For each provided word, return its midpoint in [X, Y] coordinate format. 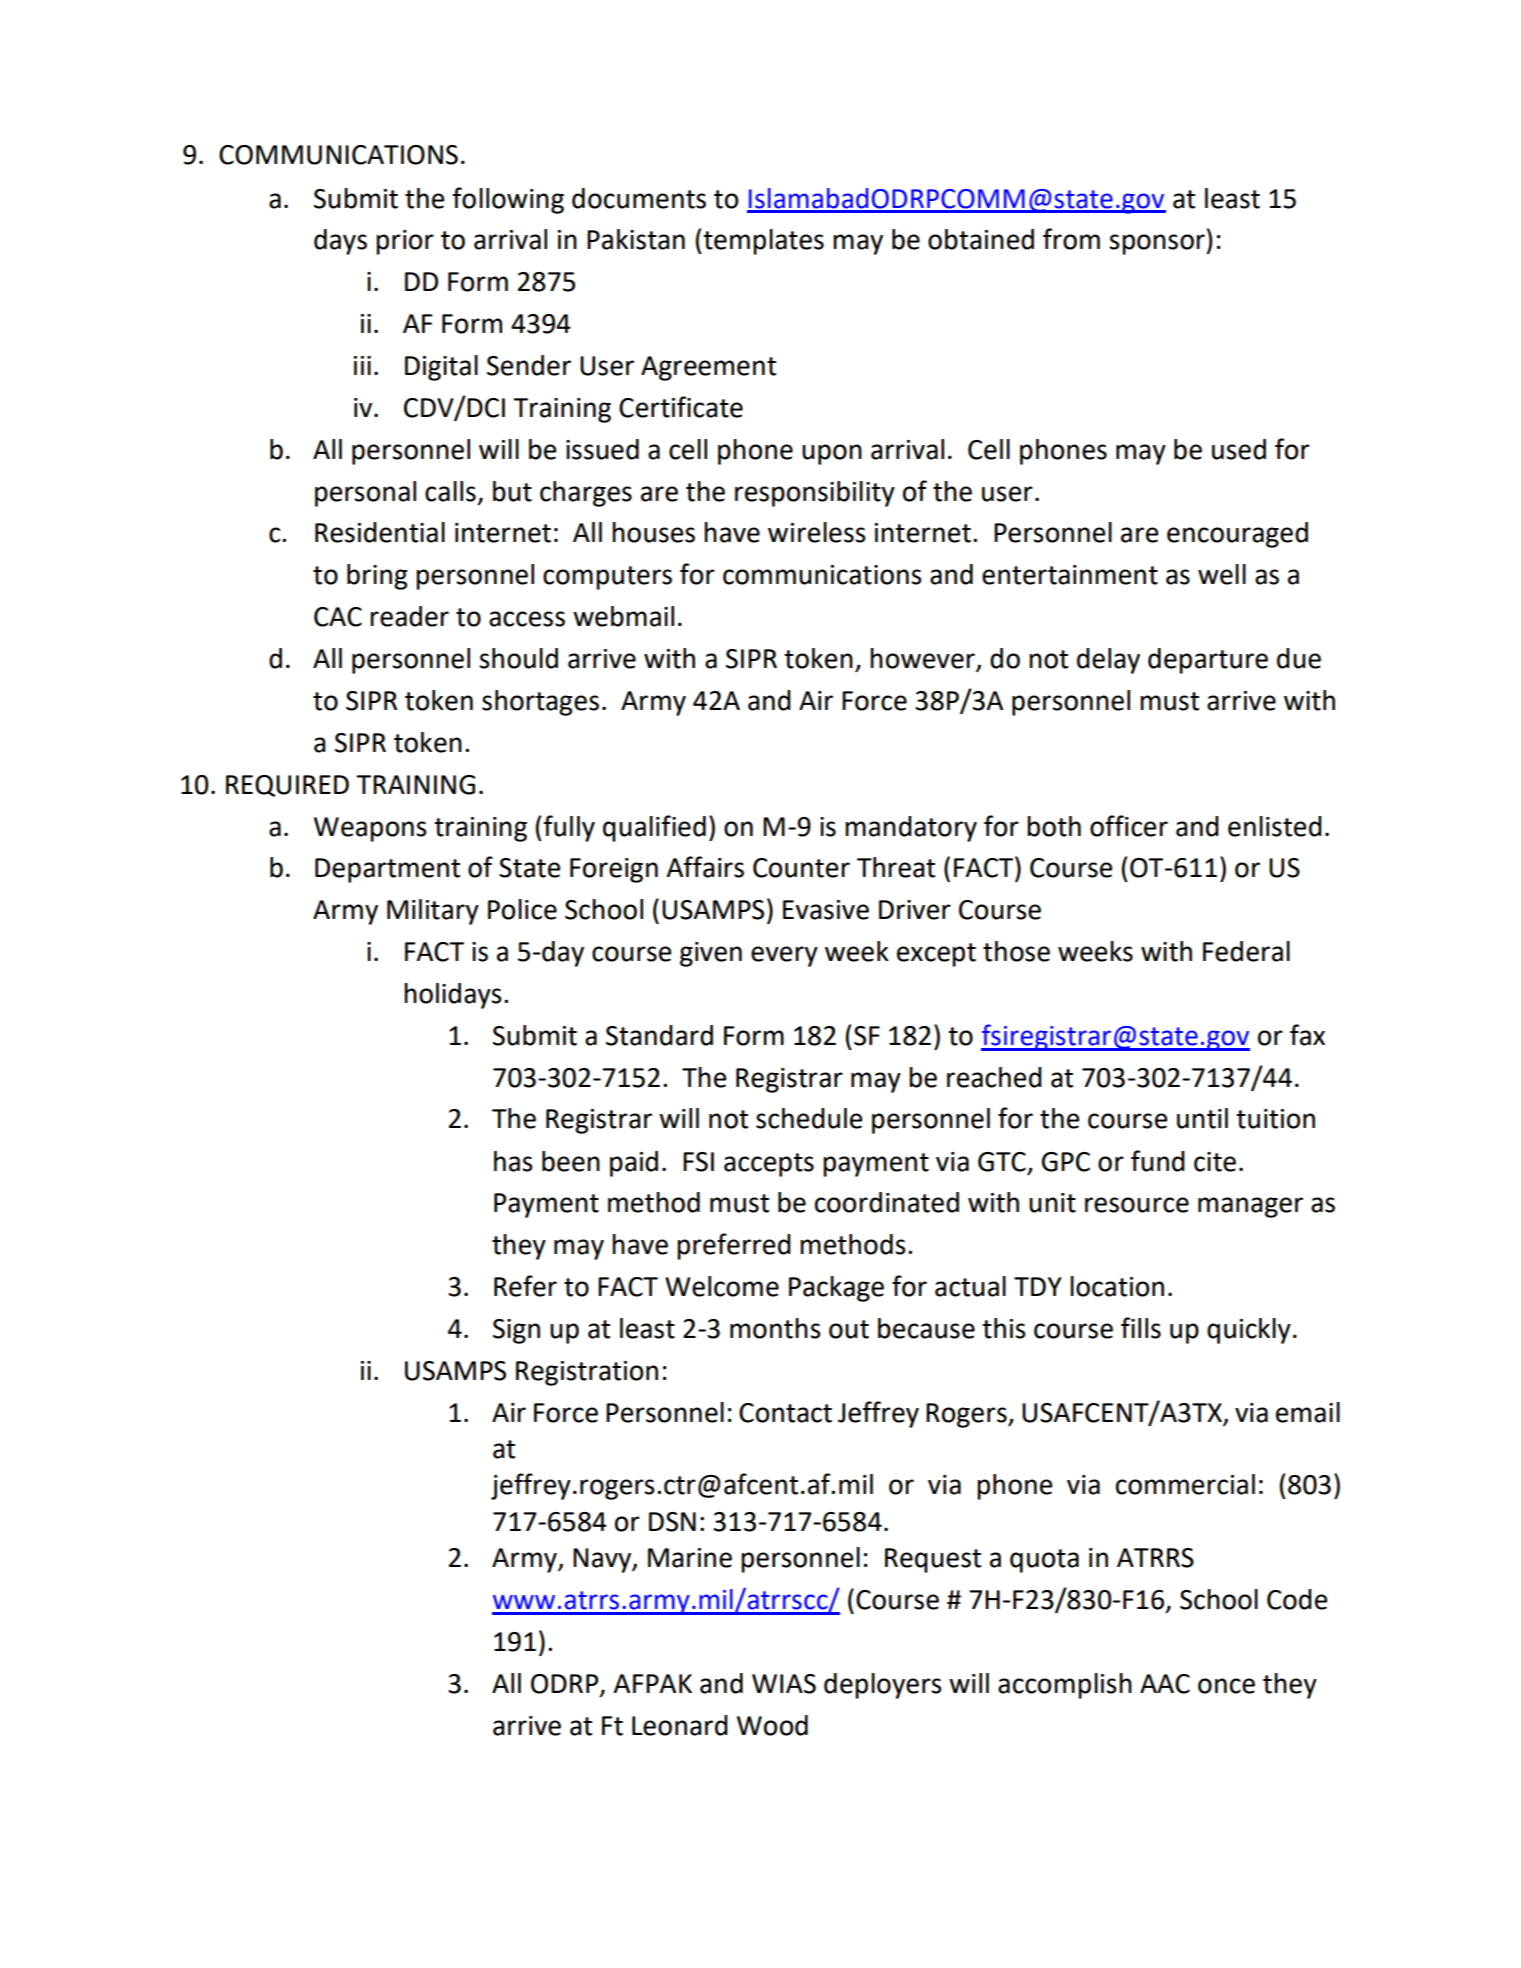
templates [762, 242]
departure [1208, 661]
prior [405, 242]
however [923, 659]
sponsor [1158, 244]
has [513, 1161]
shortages [540, 703]
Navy [603, 1560]
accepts [769, 1165]
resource [1137, 1205]
